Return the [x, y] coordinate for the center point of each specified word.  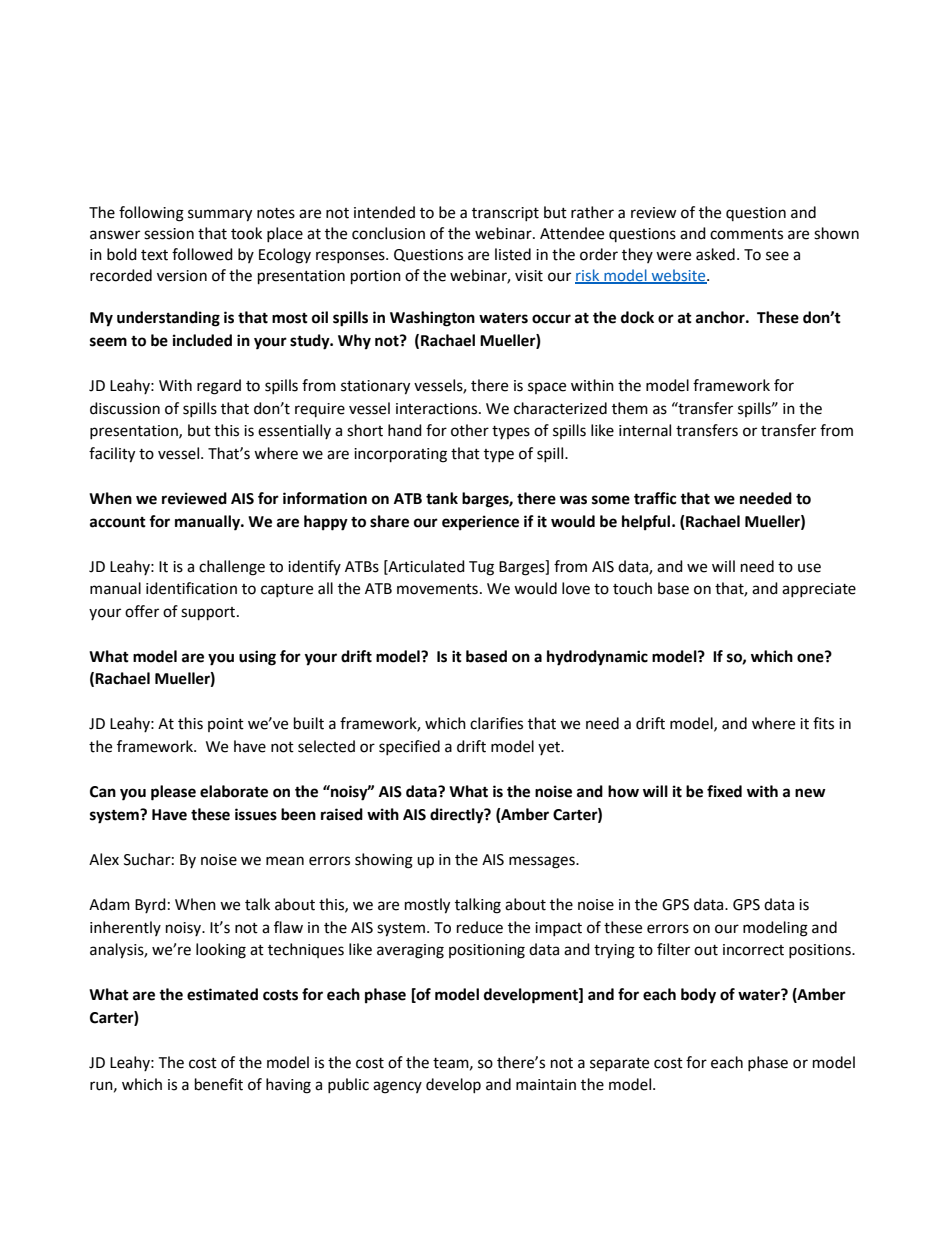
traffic [655, 498]
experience [480, 523]
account [118, 522]
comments [746, 234]
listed [513, 254]
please [173, 793]
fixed [724, 791]
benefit [219, 1084]
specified [409, 747]
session [169, 234]
